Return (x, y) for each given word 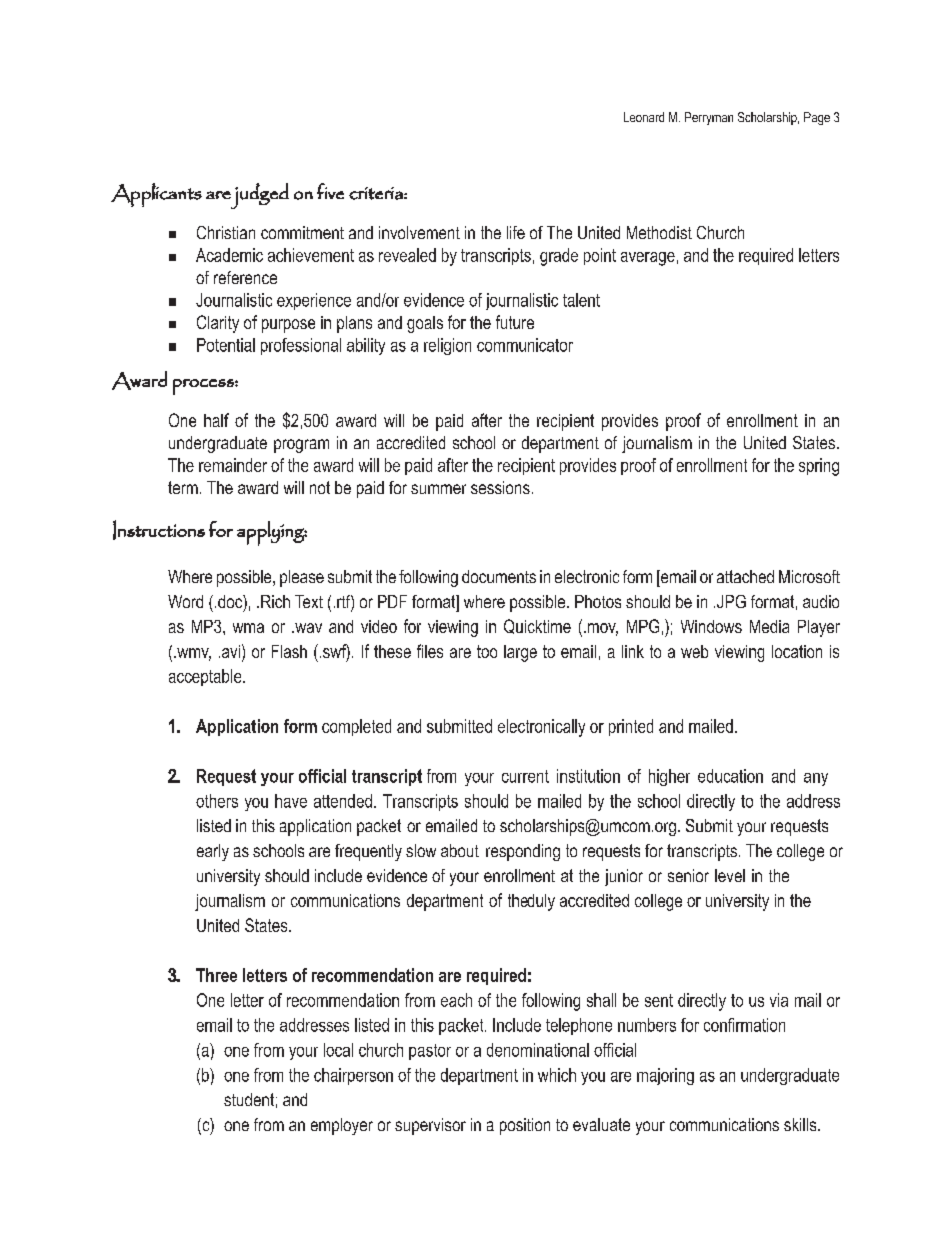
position (525, 1126)
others (217, 801)
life (516, 232)
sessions (500, 487)
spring (819, 467)
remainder (233, 465)
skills (801, 1124)
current (525, 776)
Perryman (709, 118)
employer (342, 1126)
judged (259, 196)
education (730, 776)
